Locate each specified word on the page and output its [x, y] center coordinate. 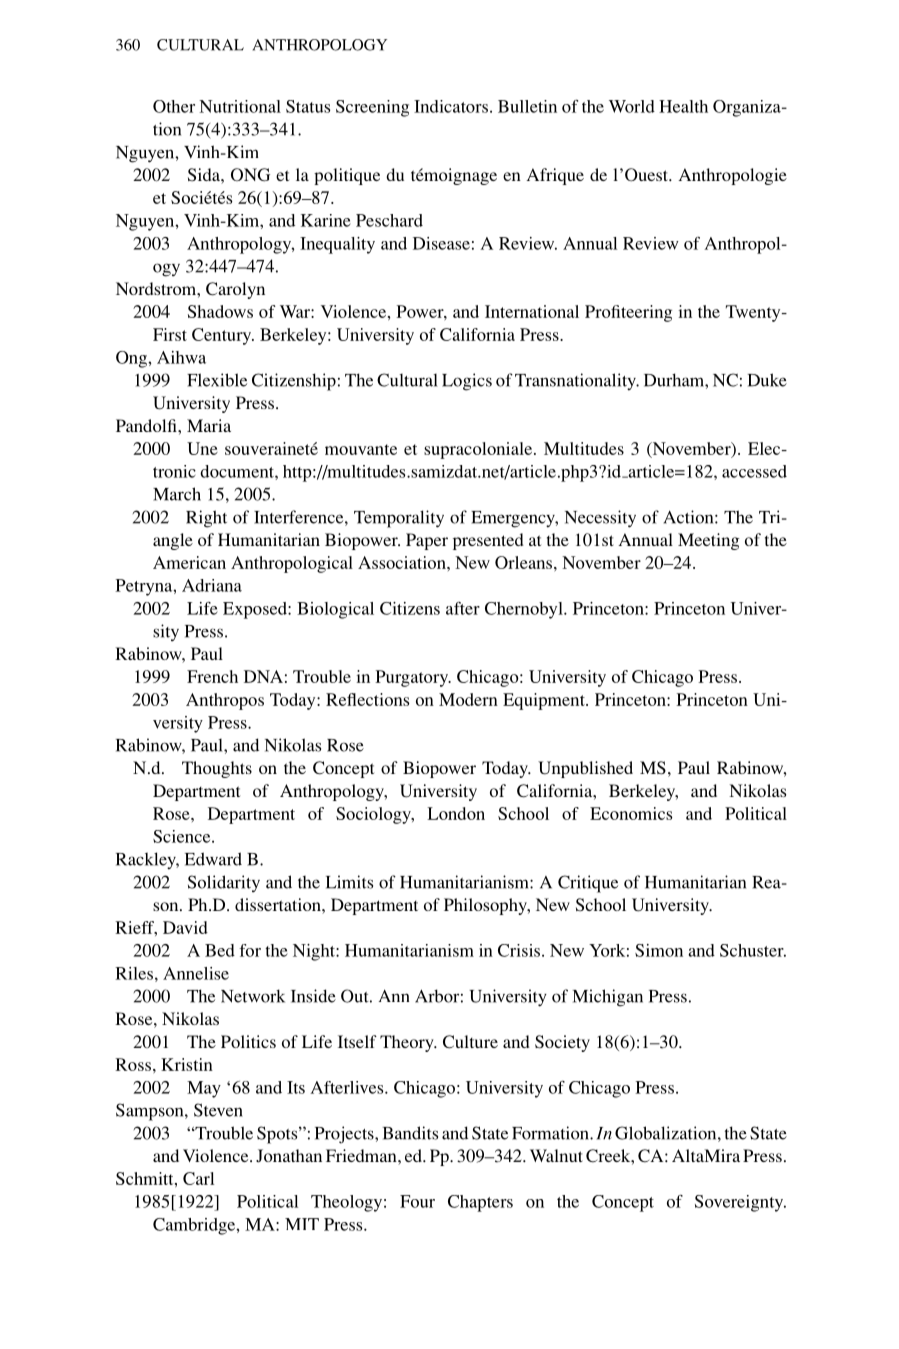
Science [183, 836]
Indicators [451, 106]
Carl [198, 1178]
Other [174, 106]
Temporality [399, 519]
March [177, 494]
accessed [754, 471]
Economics [631, 813]
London [456, 813]
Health [683, 106]
